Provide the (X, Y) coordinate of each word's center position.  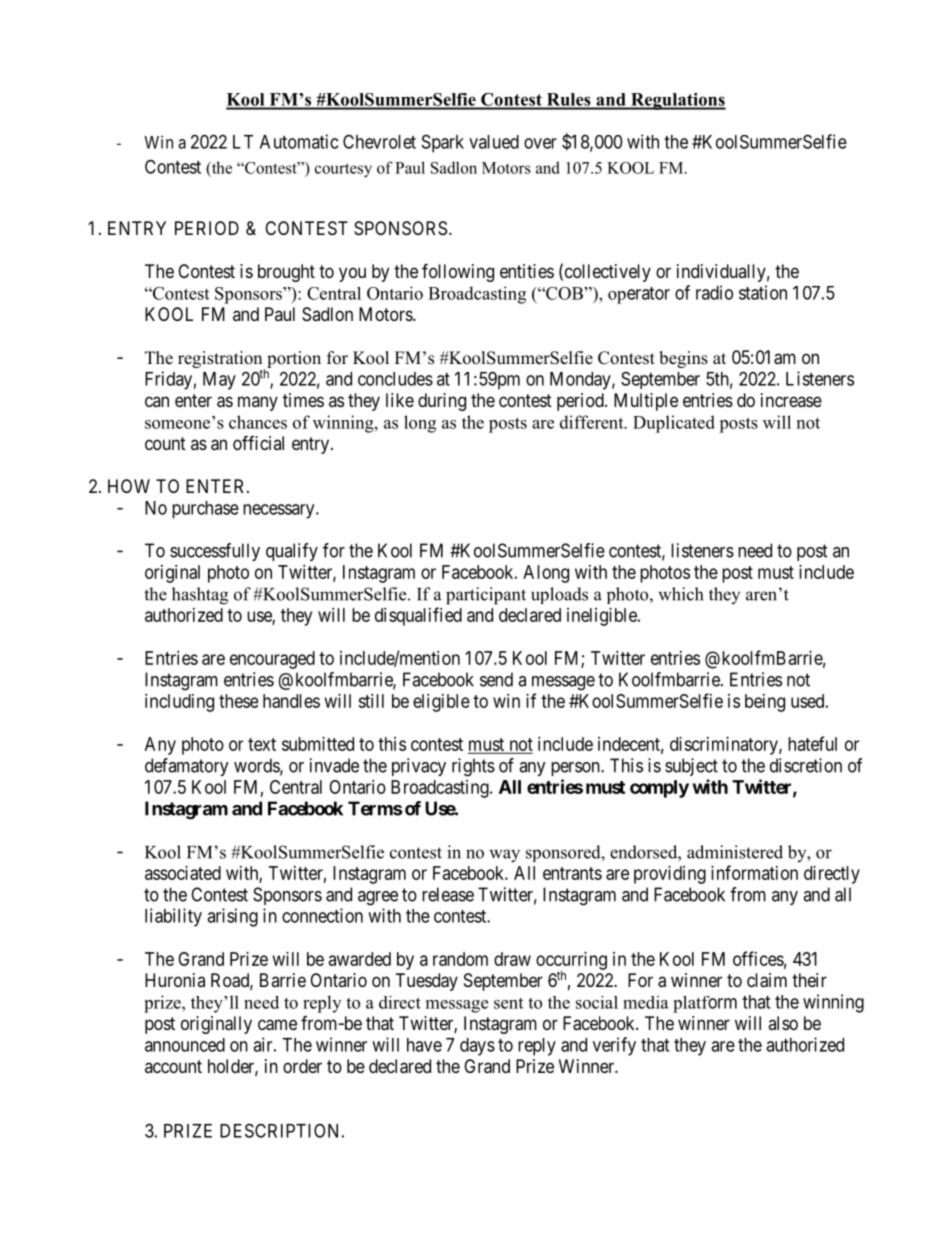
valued (494, 142)
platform (705, 1004)
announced (185, 1045)
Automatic (299, 141)
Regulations (677, 101)
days (477, 1047)
